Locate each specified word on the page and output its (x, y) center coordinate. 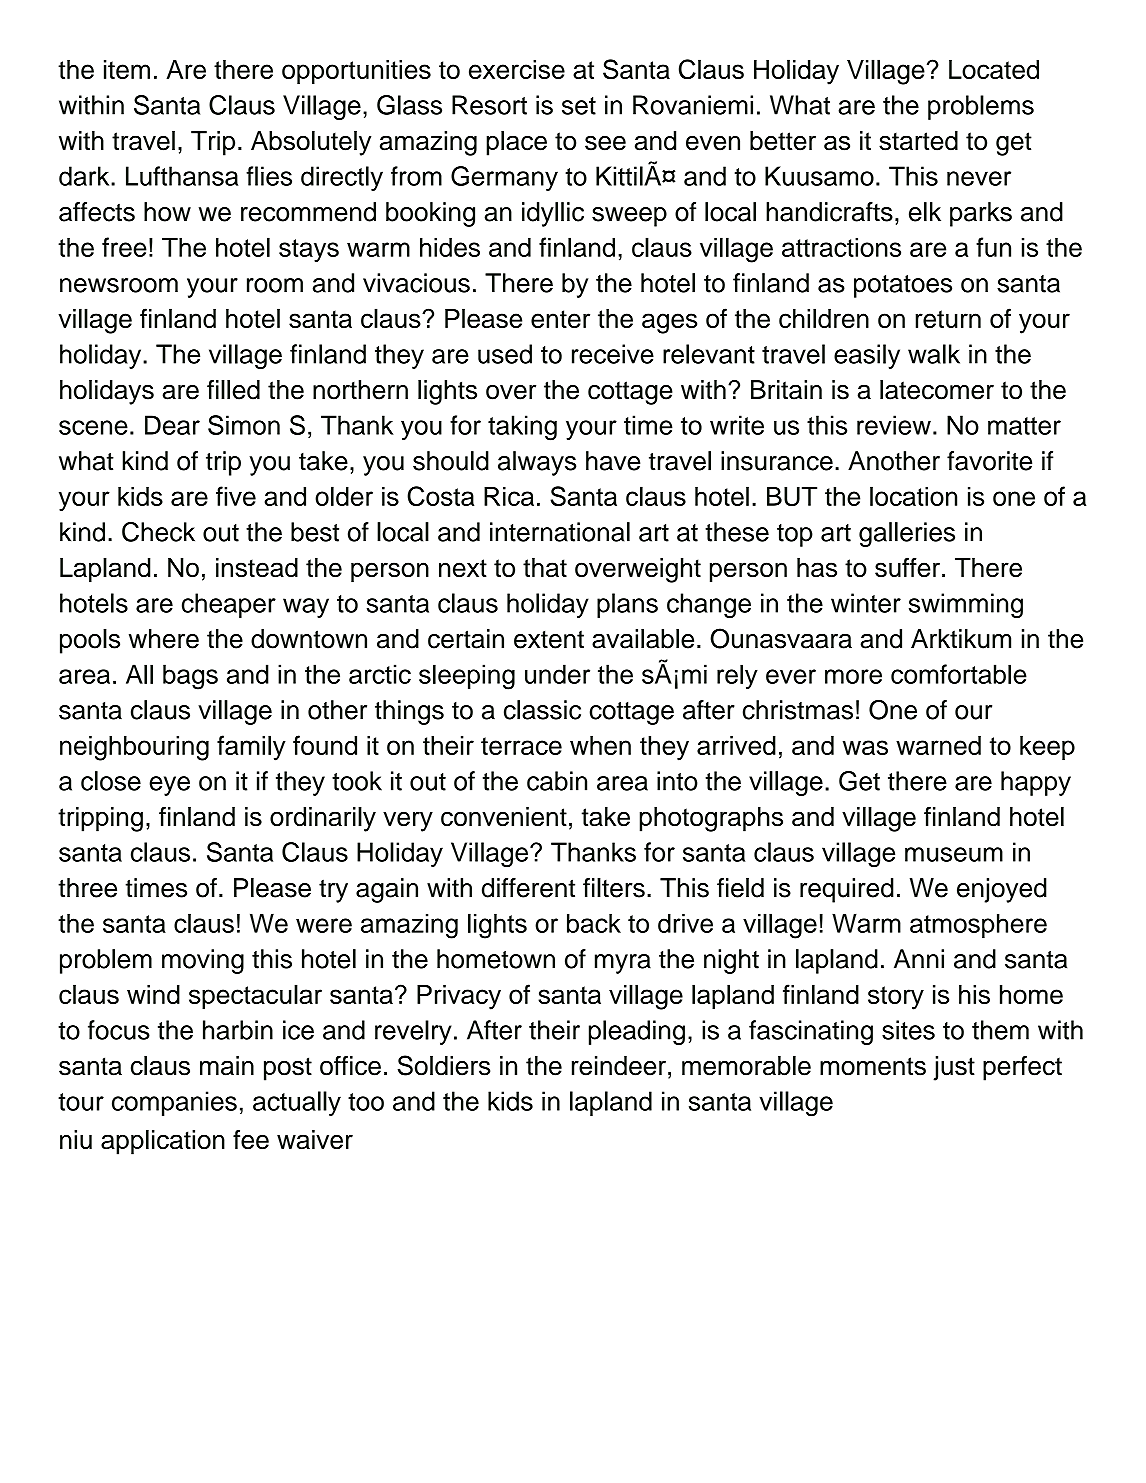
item (127, 69)
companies (174, 1103)
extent (549, 639)
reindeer (619, 1066)
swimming (966, 605)
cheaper (229, 605)
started (918, 141)
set (579, 106)
